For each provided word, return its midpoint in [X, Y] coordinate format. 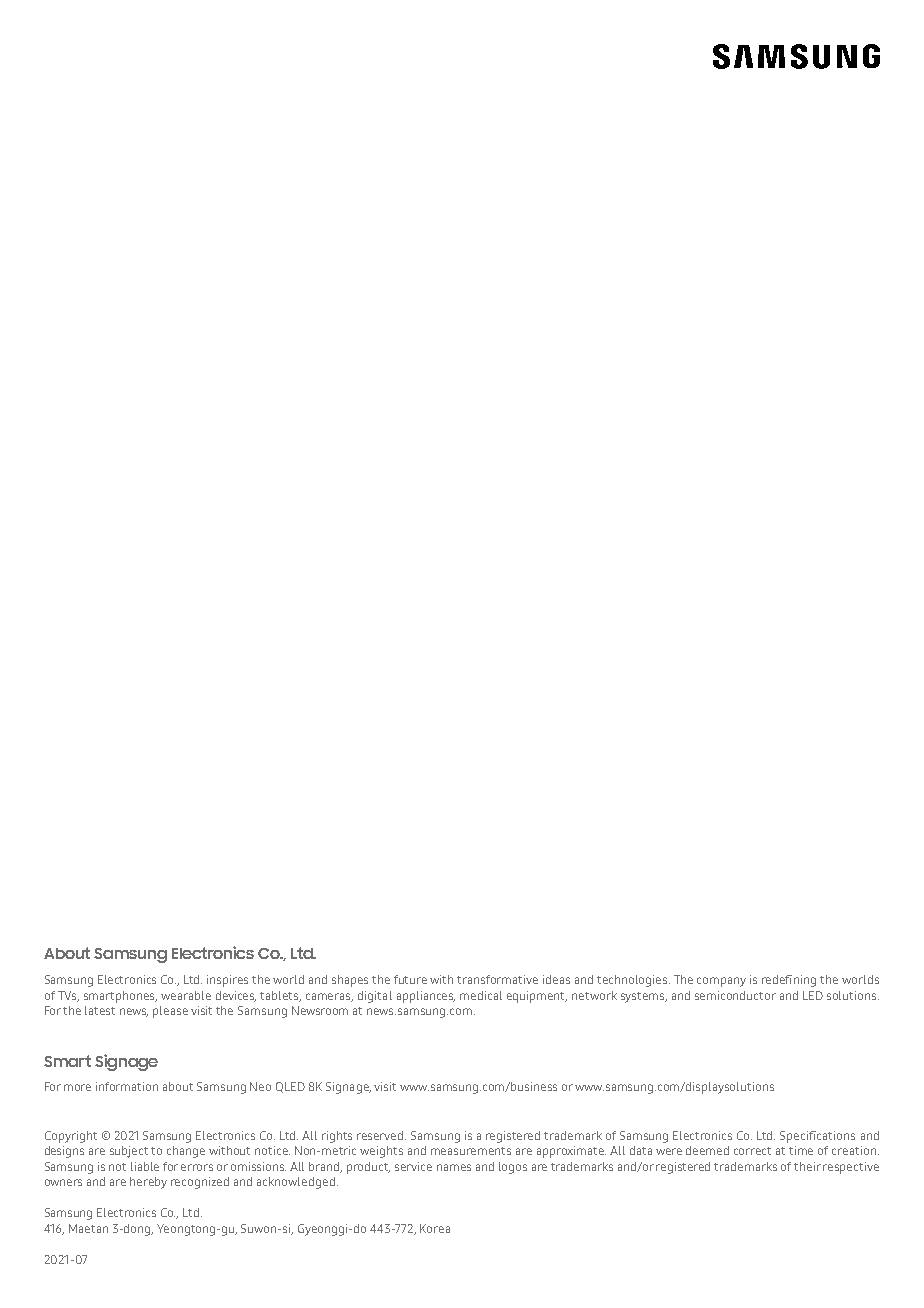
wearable [186, 995]
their [807, 1166]
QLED [290, 1087]
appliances [426, 997]
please [170, 1012]
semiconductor [735, 995]
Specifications [817, 1137]
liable [145, 1166]
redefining [789, 981]
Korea [435, 1228]
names [454, 1167]
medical [481, 995]
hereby [148, 1183]
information [127, 1086]
